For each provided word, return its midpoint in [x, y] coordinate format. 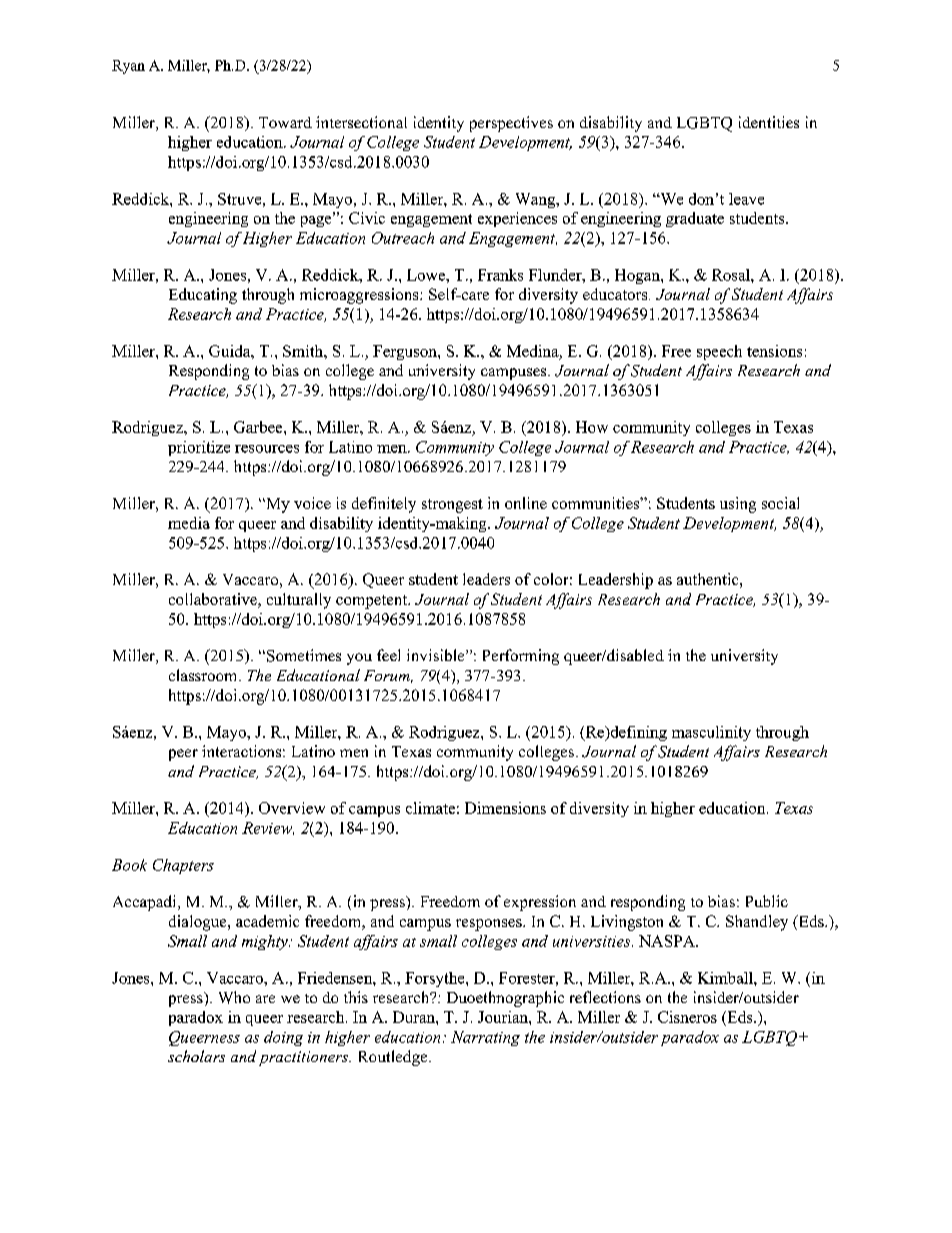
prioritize [199, 448]
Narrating [485, 1038]
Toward [285, 122]
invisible [437, 655]
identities [769, 122]
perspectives [511, 124]
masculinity [711, 733]
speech [719, 352]
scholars [196, 1056]
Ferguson [406, 352]
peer [183, 755]
